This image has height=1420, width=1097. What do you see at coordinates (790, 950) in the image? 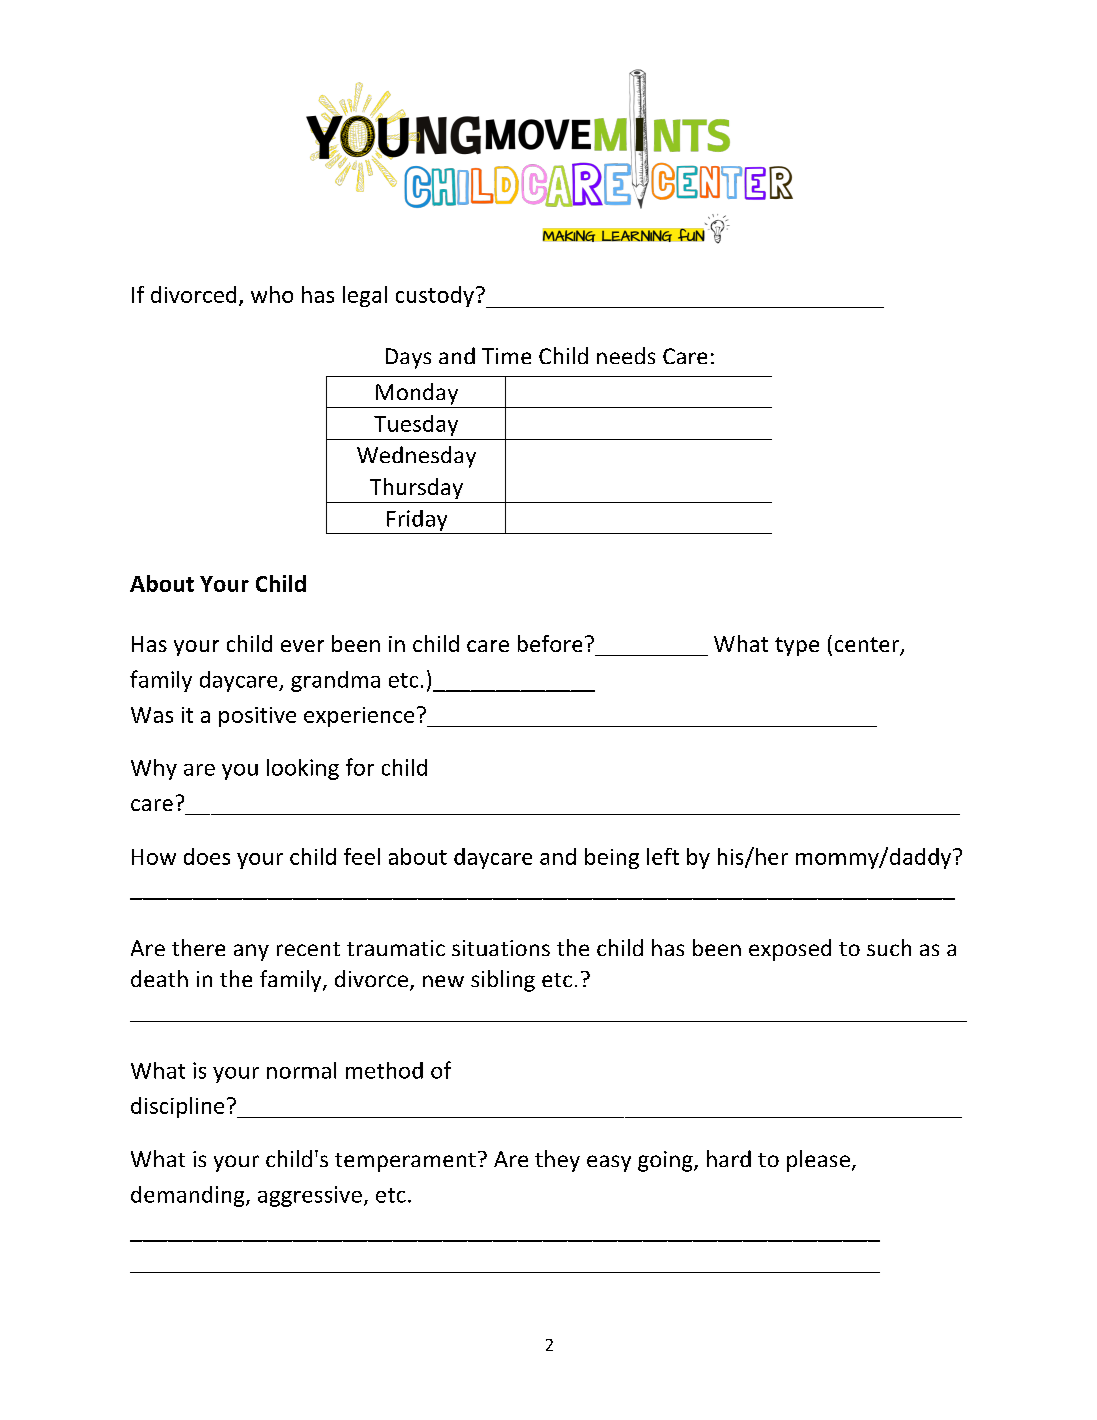
I see `exposed` at bounding box center [790, 950].
